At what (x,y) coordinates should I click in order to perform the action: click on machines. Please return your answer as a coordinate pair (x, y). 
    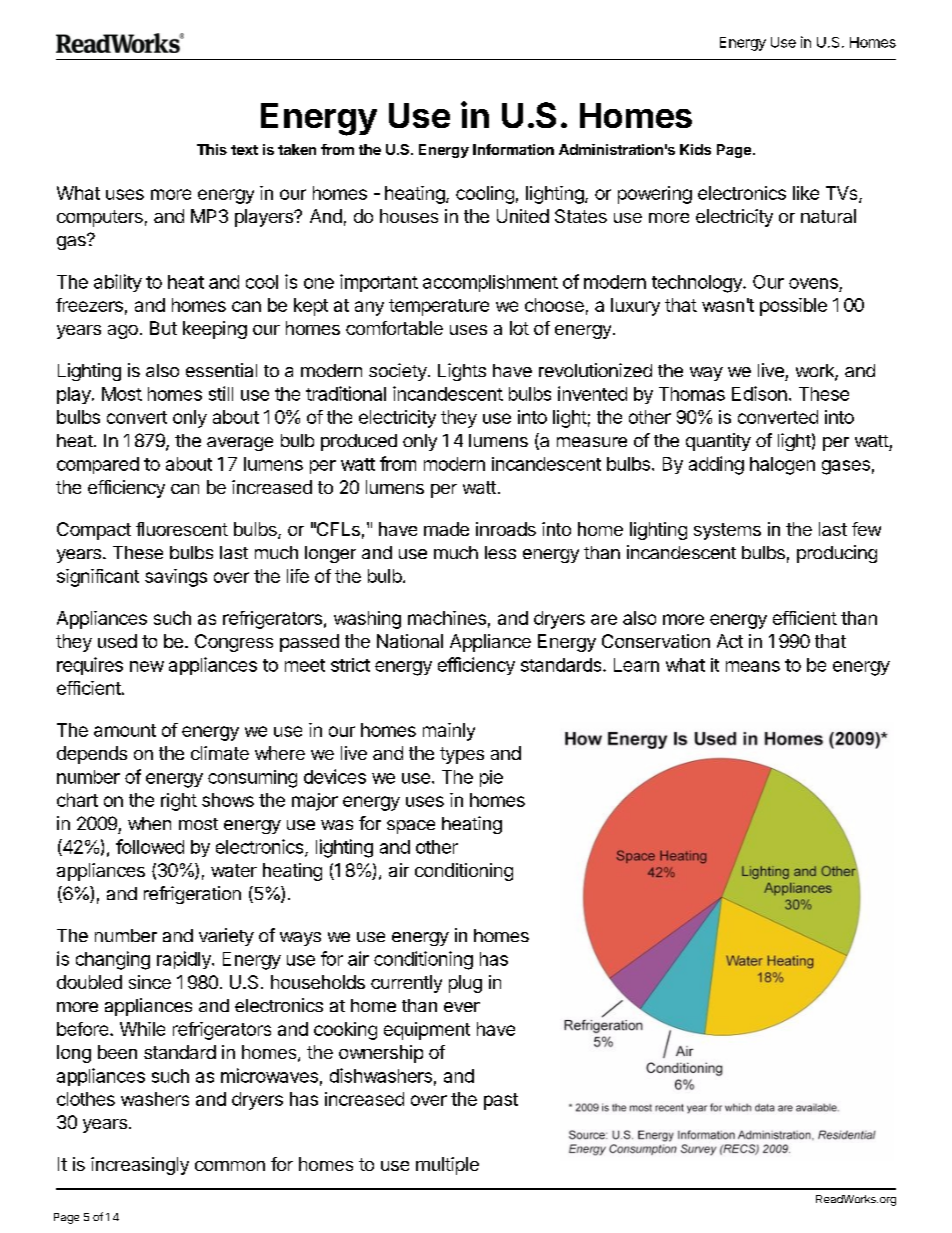
    Looking at the image, I should click on (447, 618).
